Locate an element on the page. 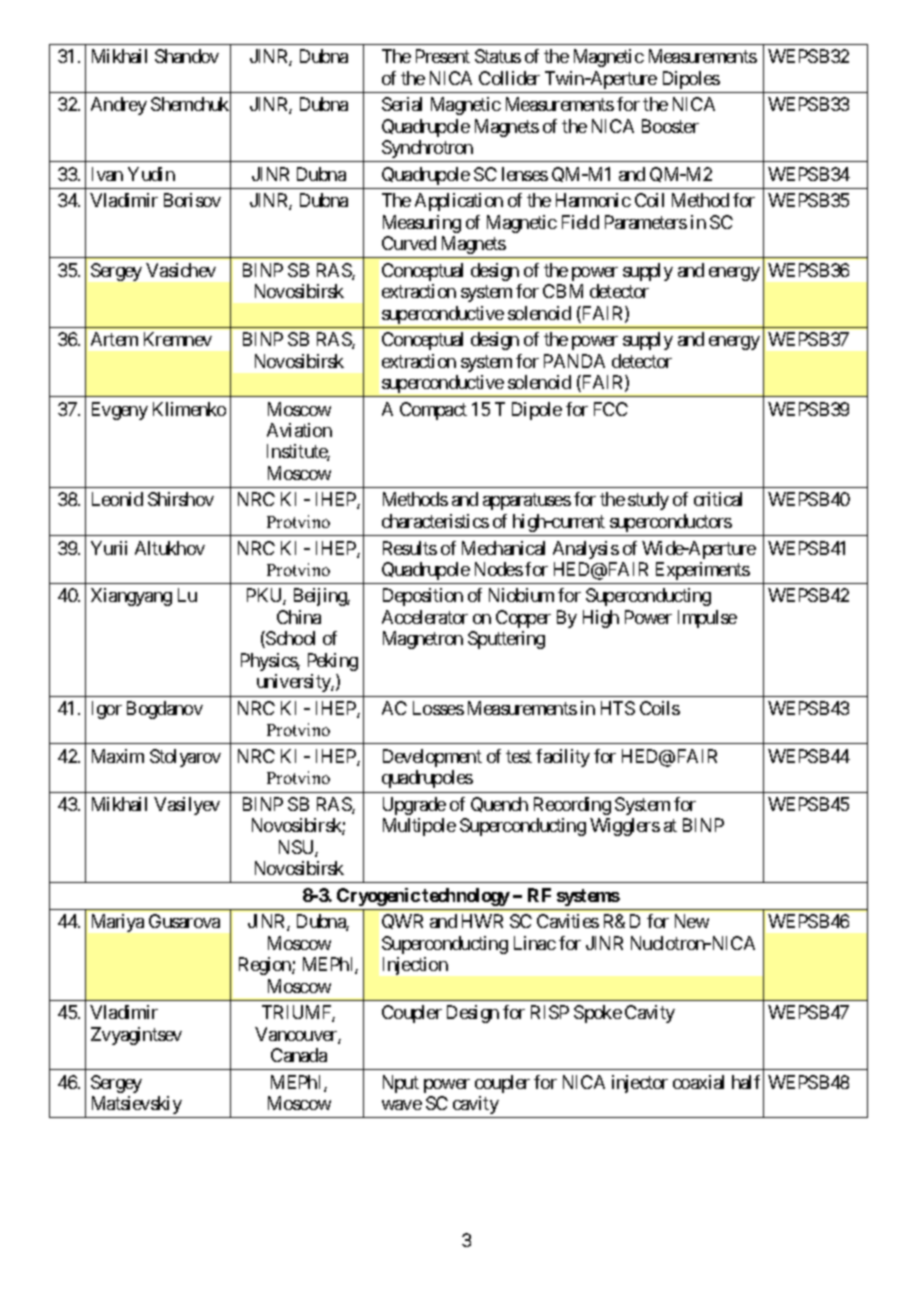 The width and height of the document is (924, 1308). HTS is located at coordinates (618, 708).
